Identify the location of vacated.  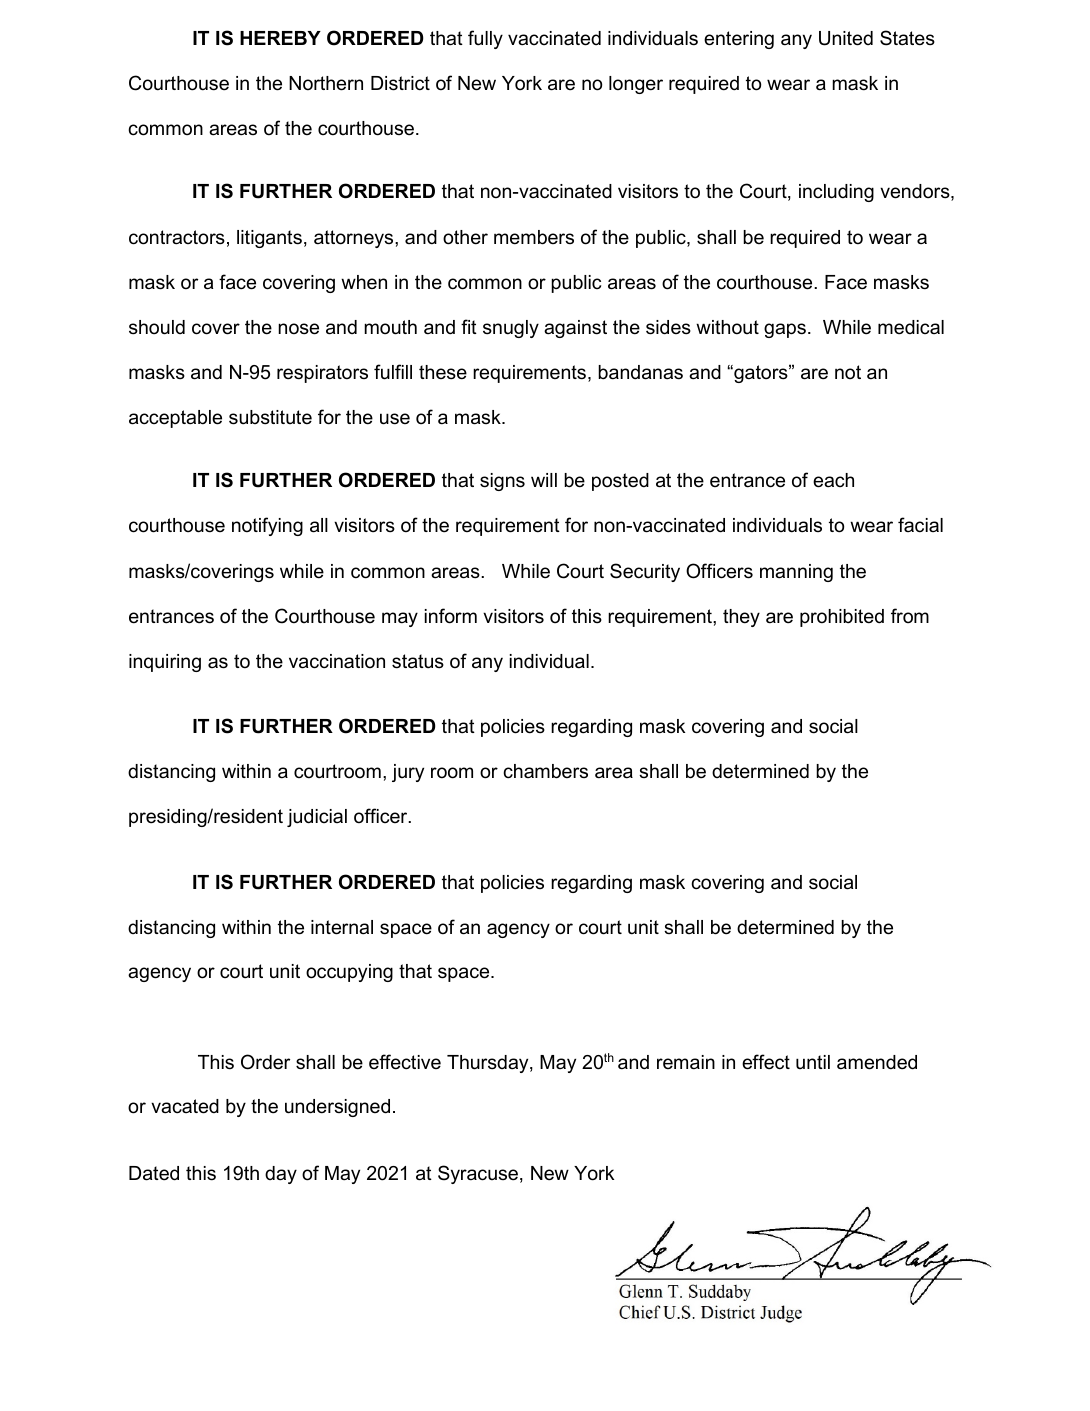
(185, 1106).
